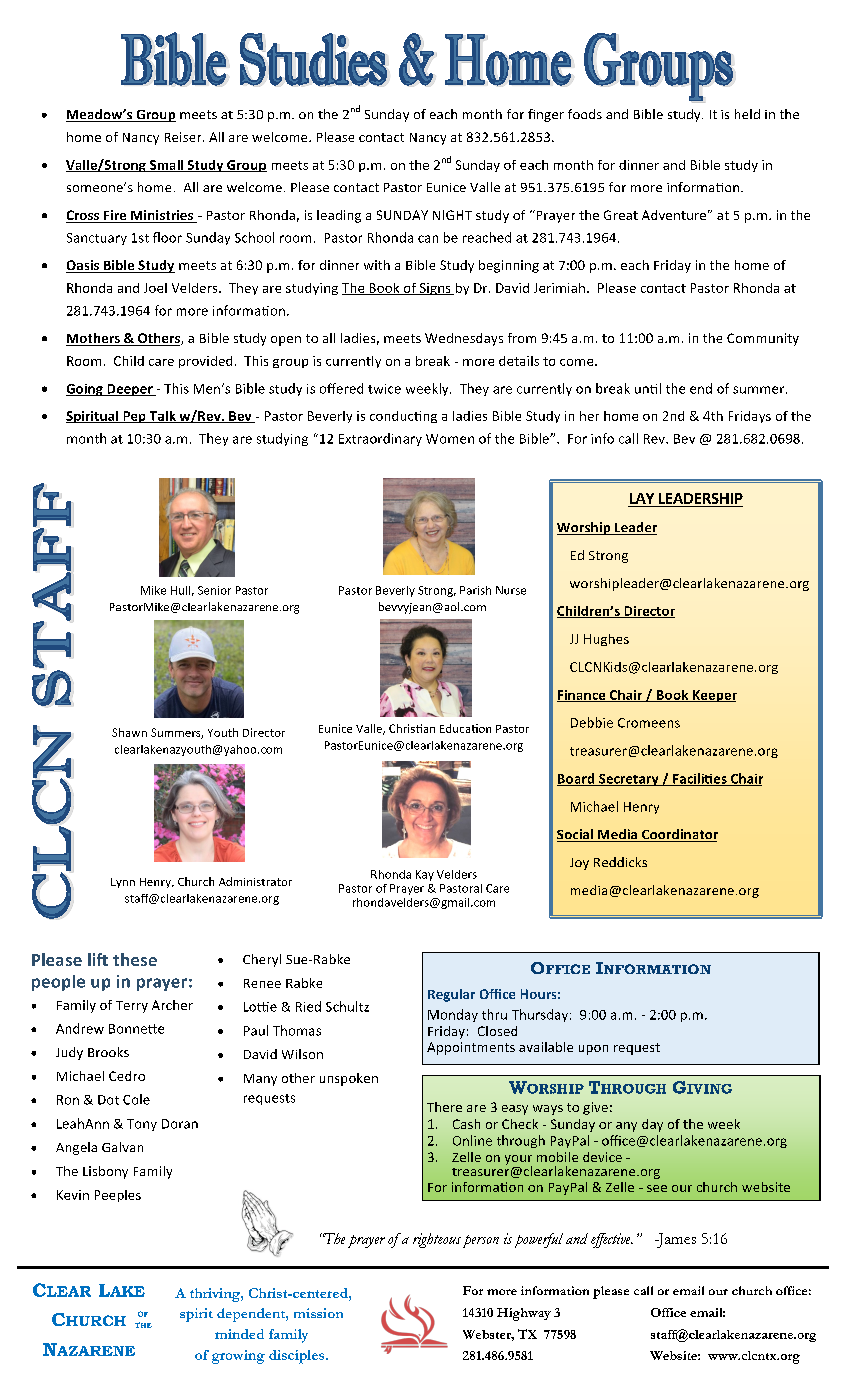  I want to click on NIGHT, so click(452, 215).
